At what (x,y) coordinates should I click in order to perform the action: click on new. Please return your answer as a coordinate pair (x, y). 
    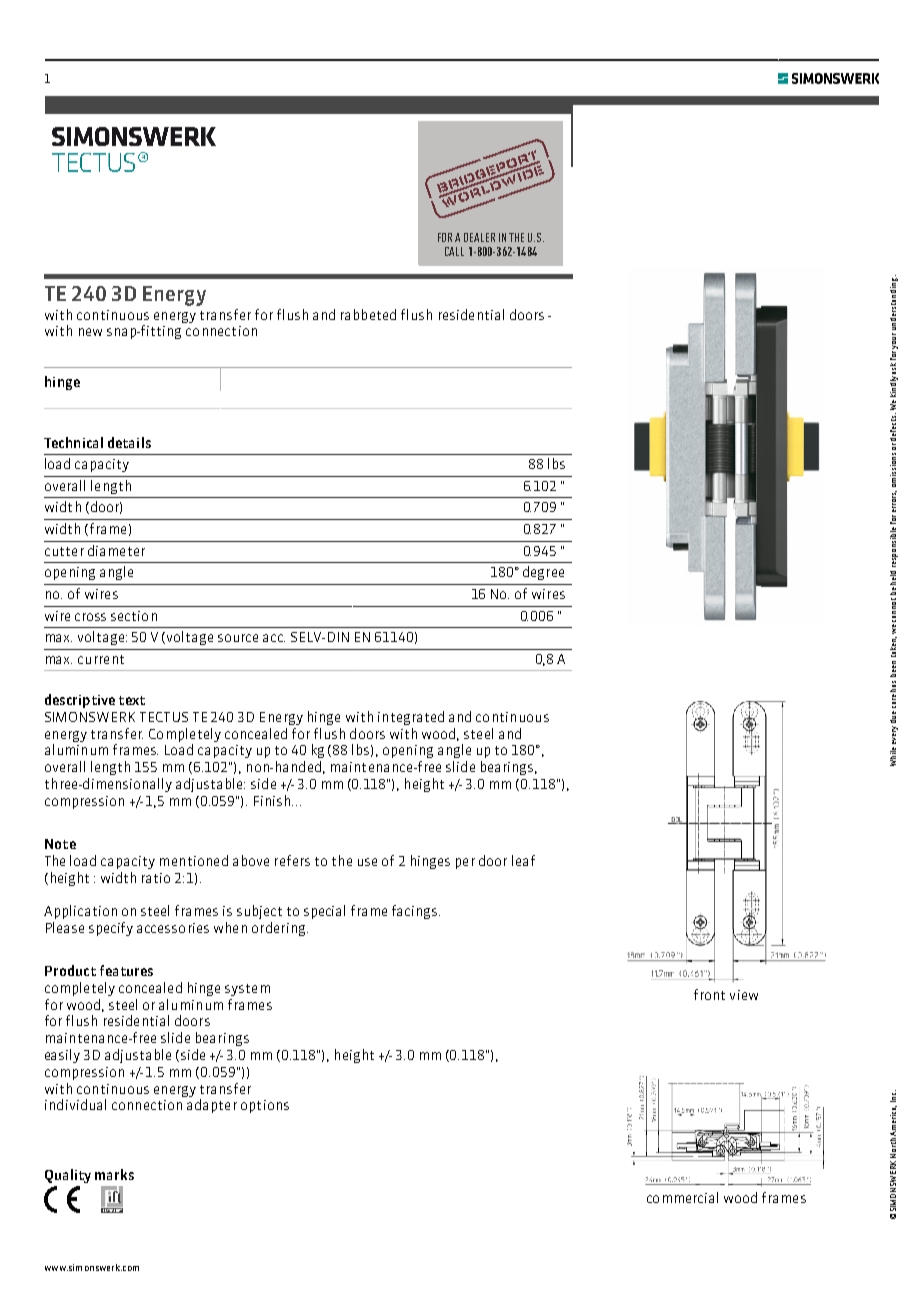
    Looking at the image, I should click on (90, 332).
